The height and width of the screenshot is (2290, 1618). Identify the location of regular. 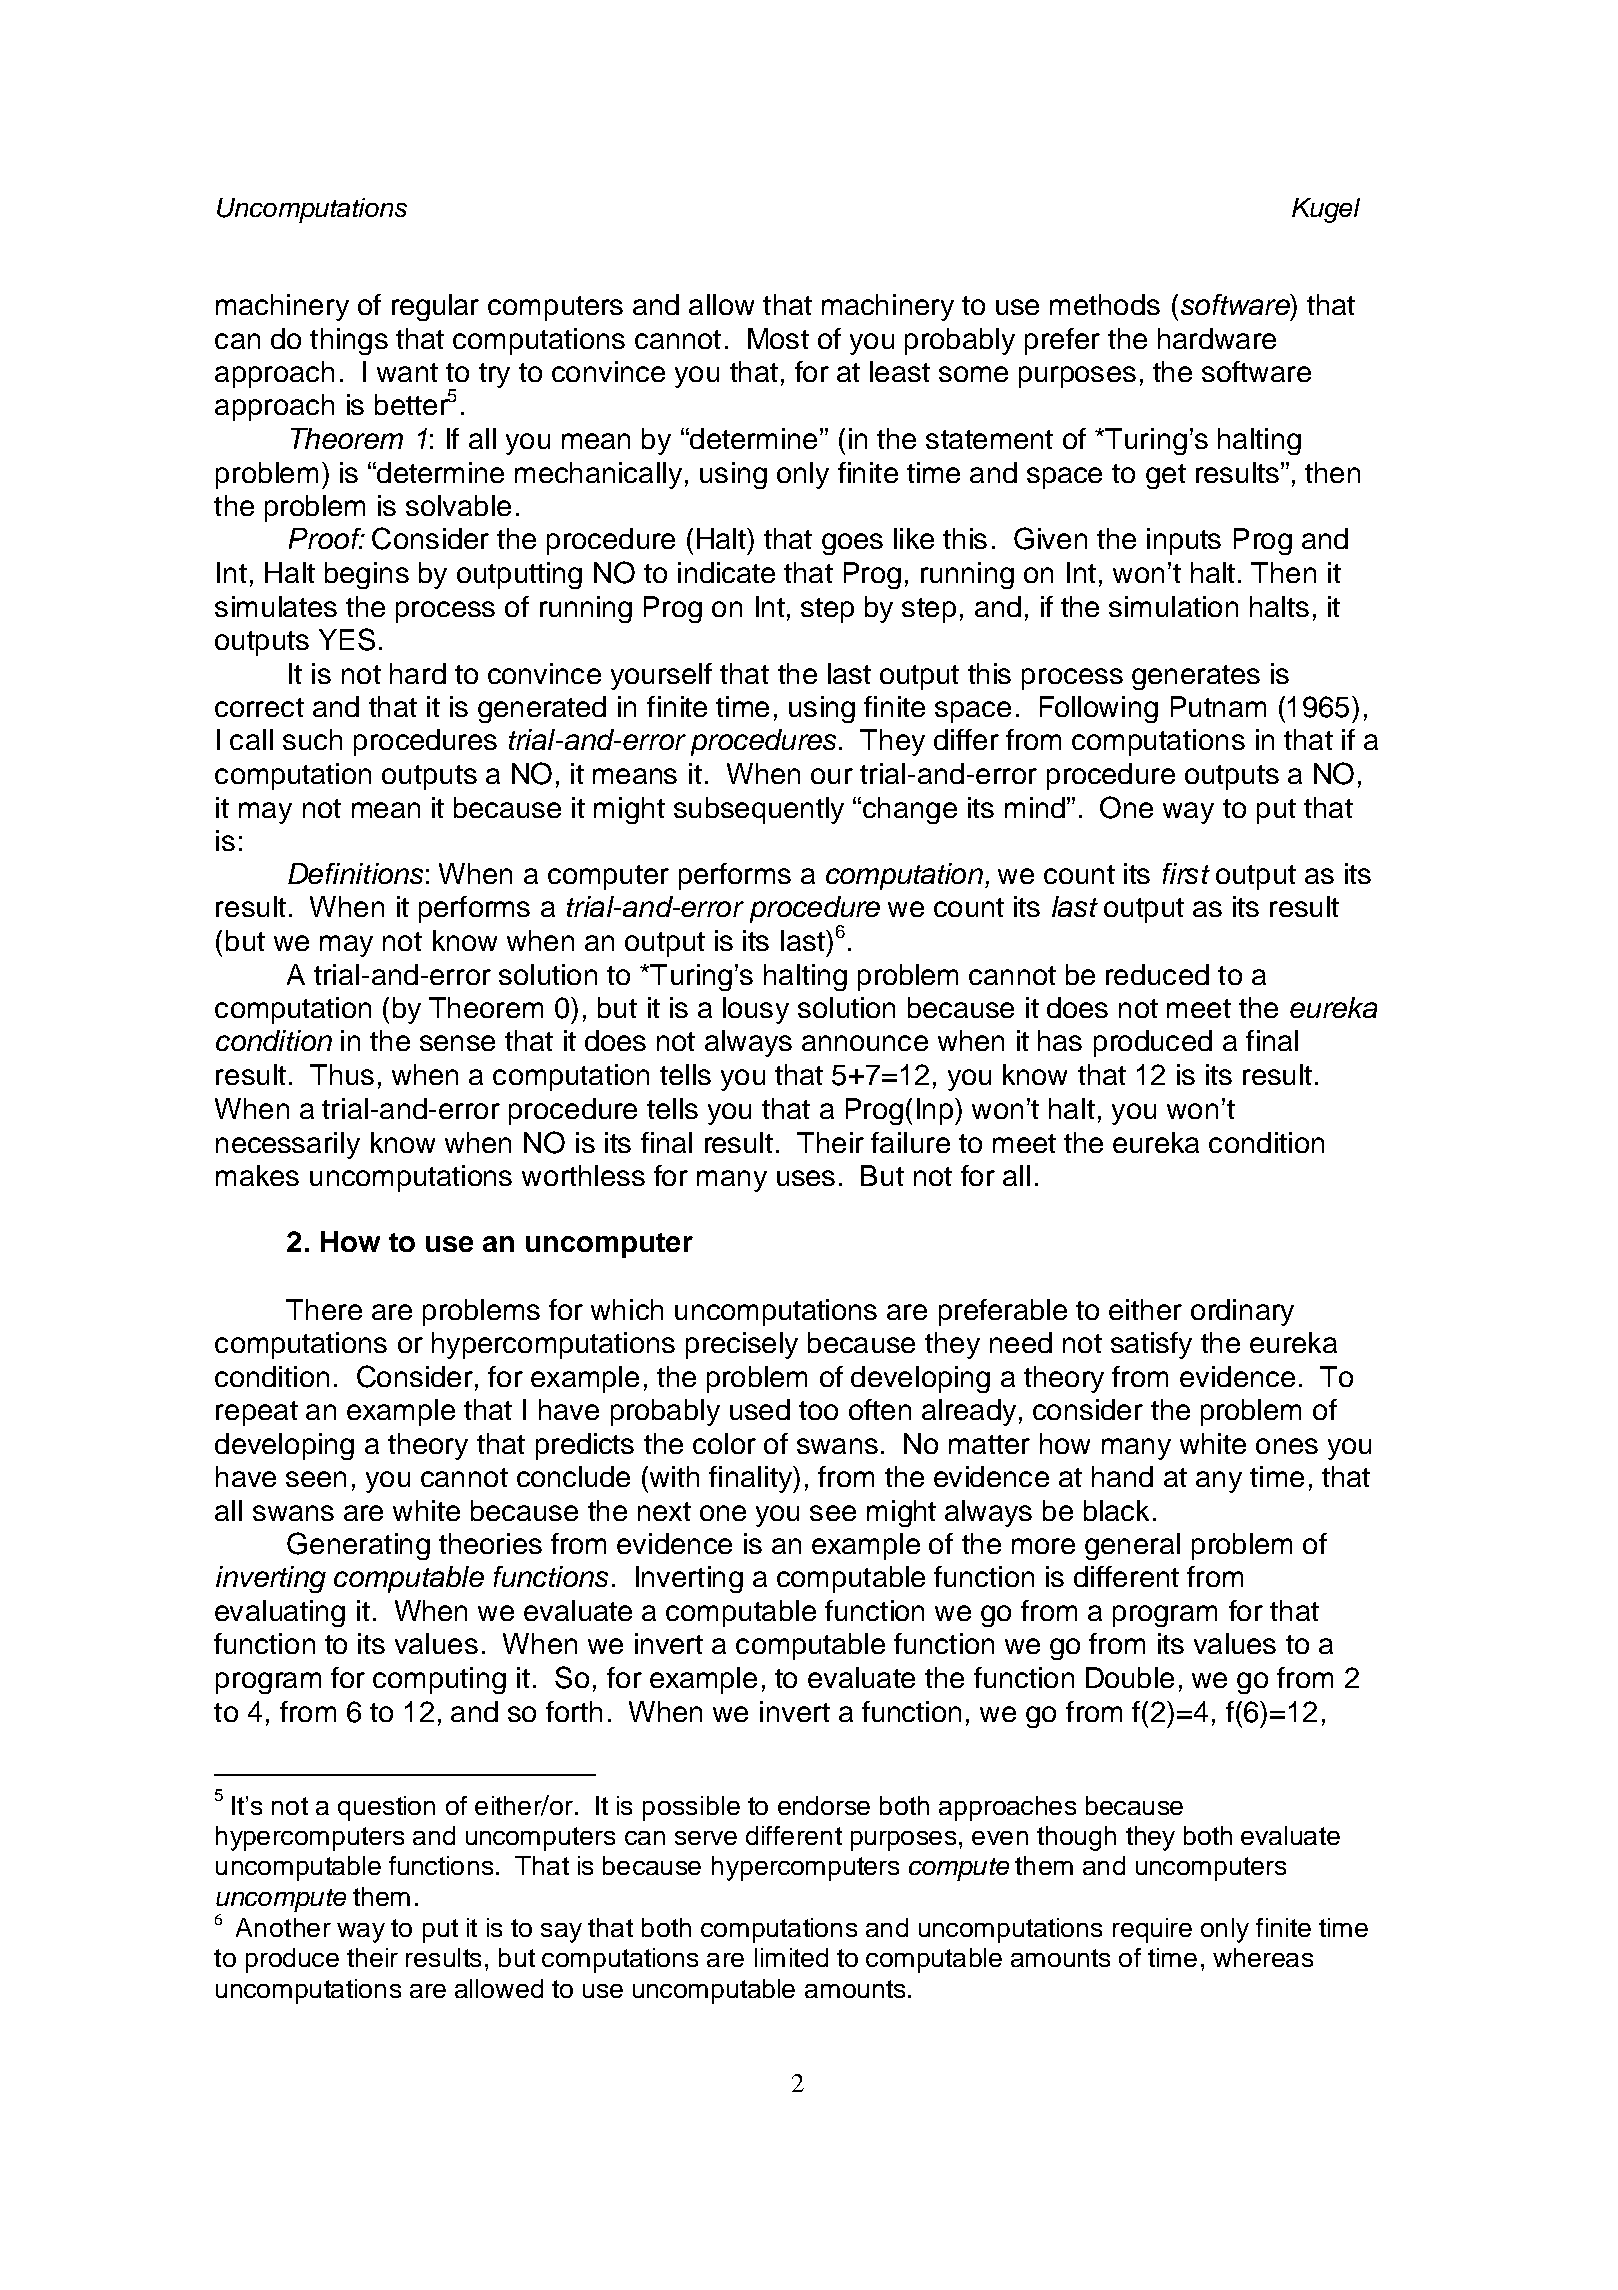
(435, 307).
